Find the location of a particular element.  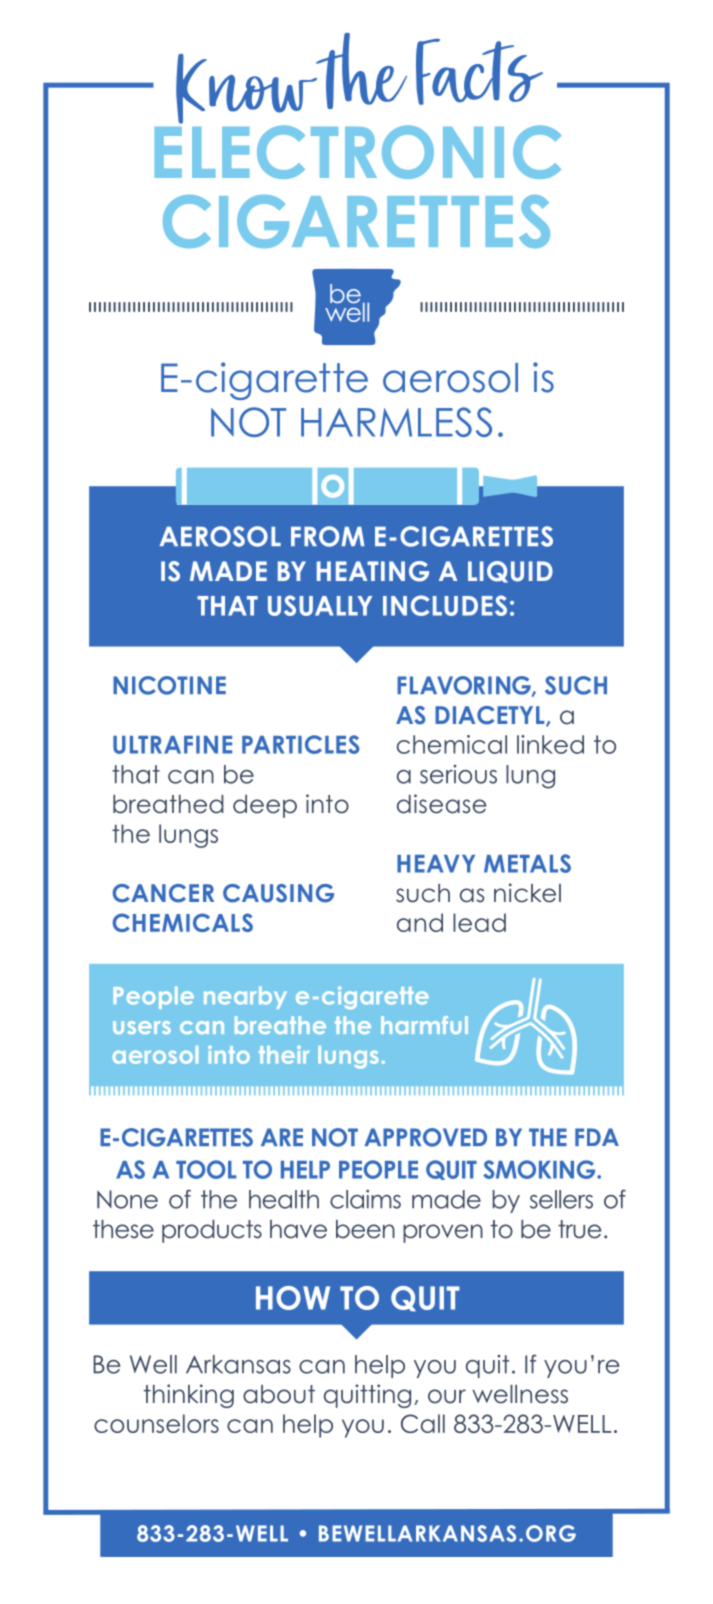

HARMLESS is located at coordinates (396, 422).
